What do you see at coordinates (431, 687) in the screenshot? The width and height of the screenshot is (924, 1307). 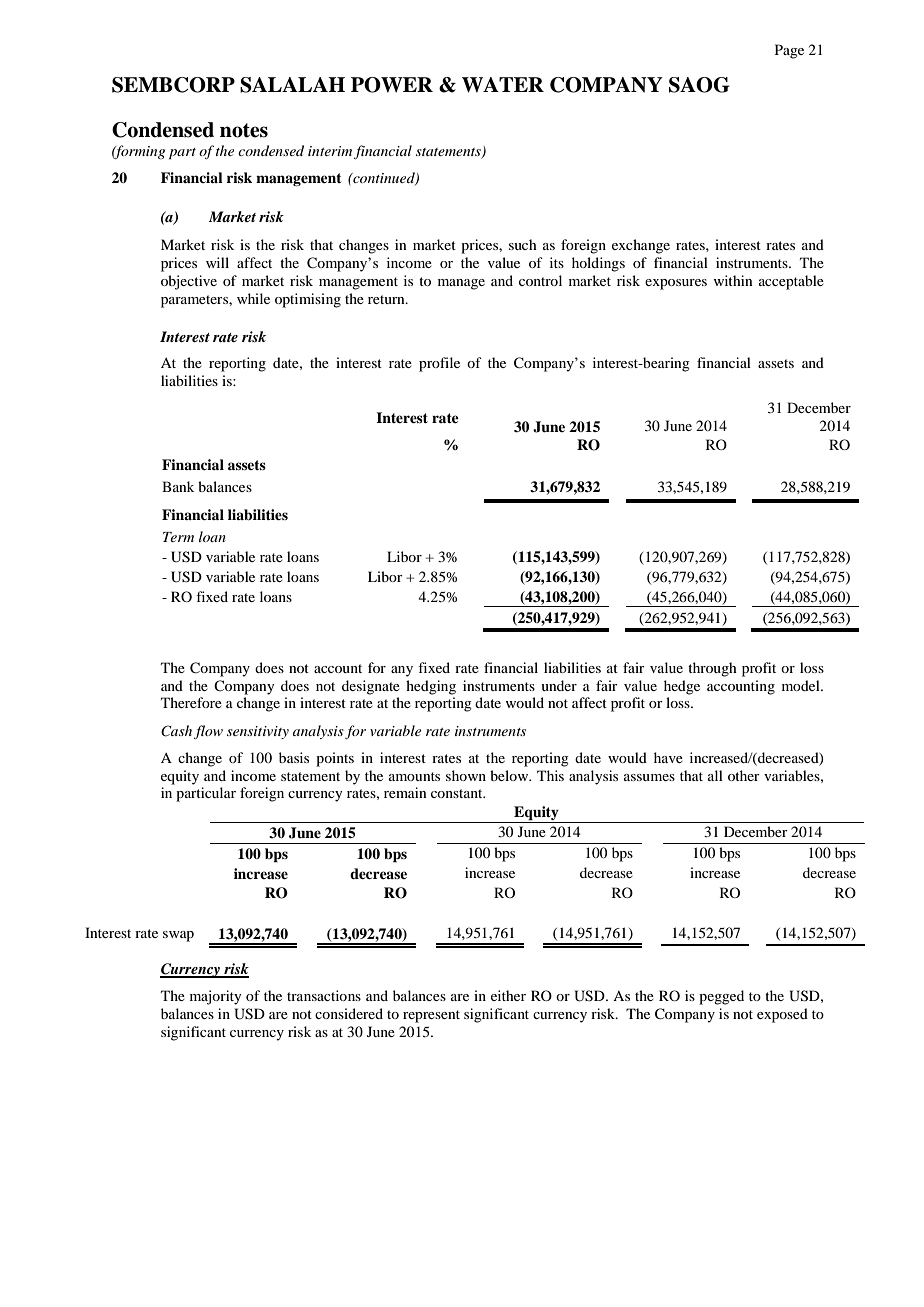 I see `hedging` at bounding box center [431, 687].
